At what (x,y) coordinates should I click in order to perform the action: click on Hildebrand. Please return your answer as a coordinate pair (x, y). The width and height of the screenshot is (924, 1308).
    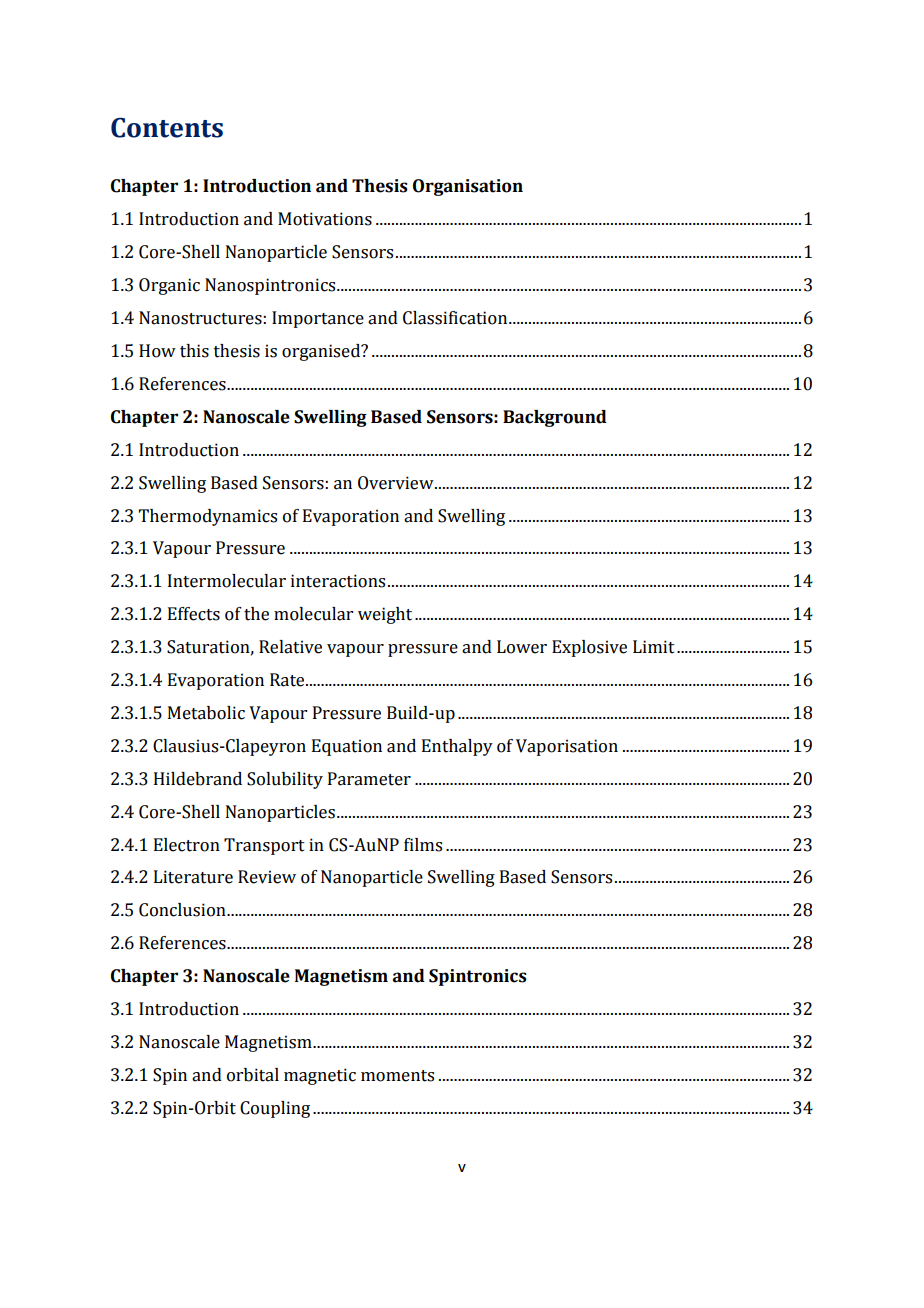
    Looking at the image, I should click on (198, 779).
